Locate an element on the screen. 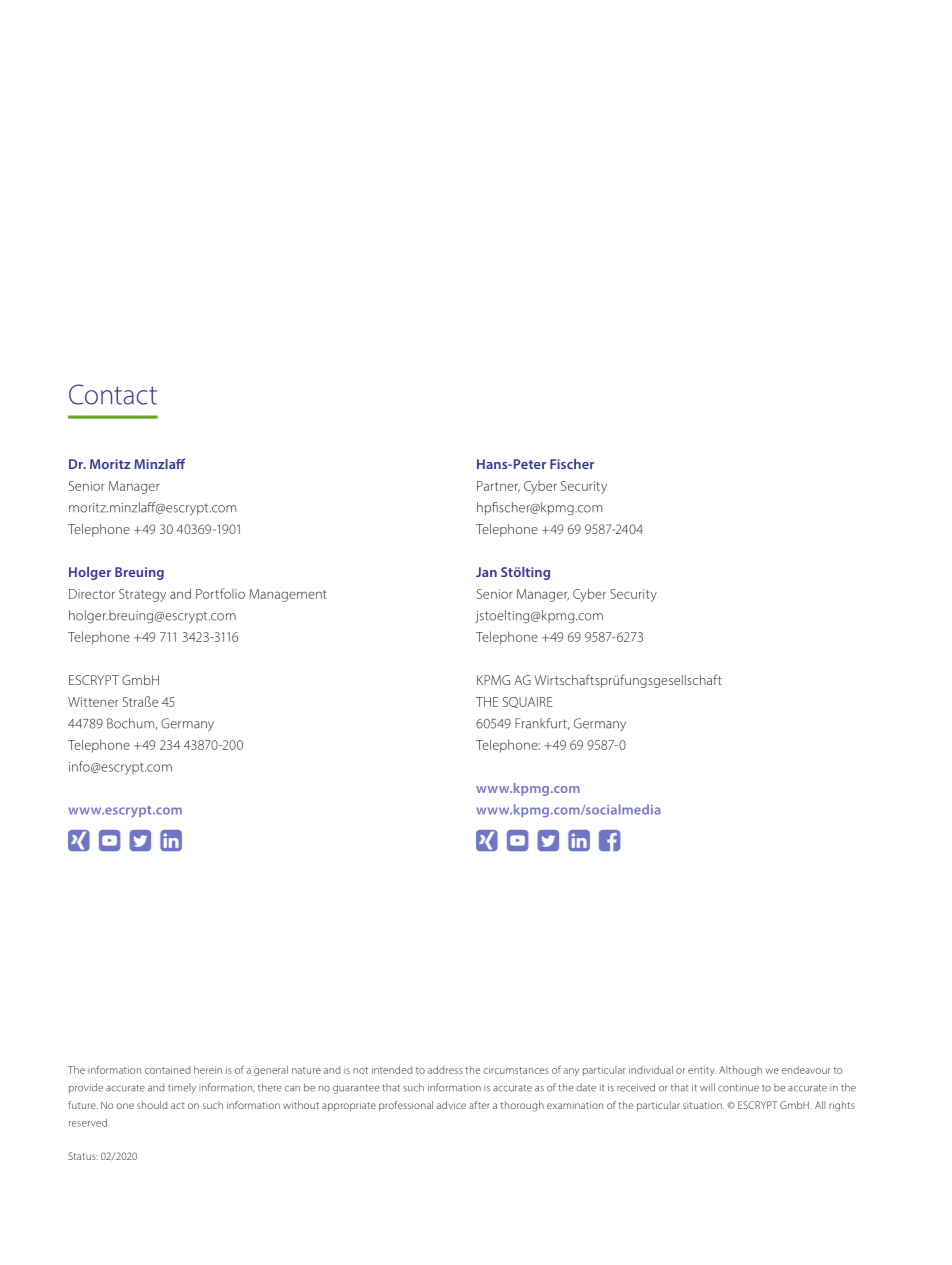 Image resolution: width=952 pixels, height=1265 pixels. advice is located at coordinates (451, 1105).
